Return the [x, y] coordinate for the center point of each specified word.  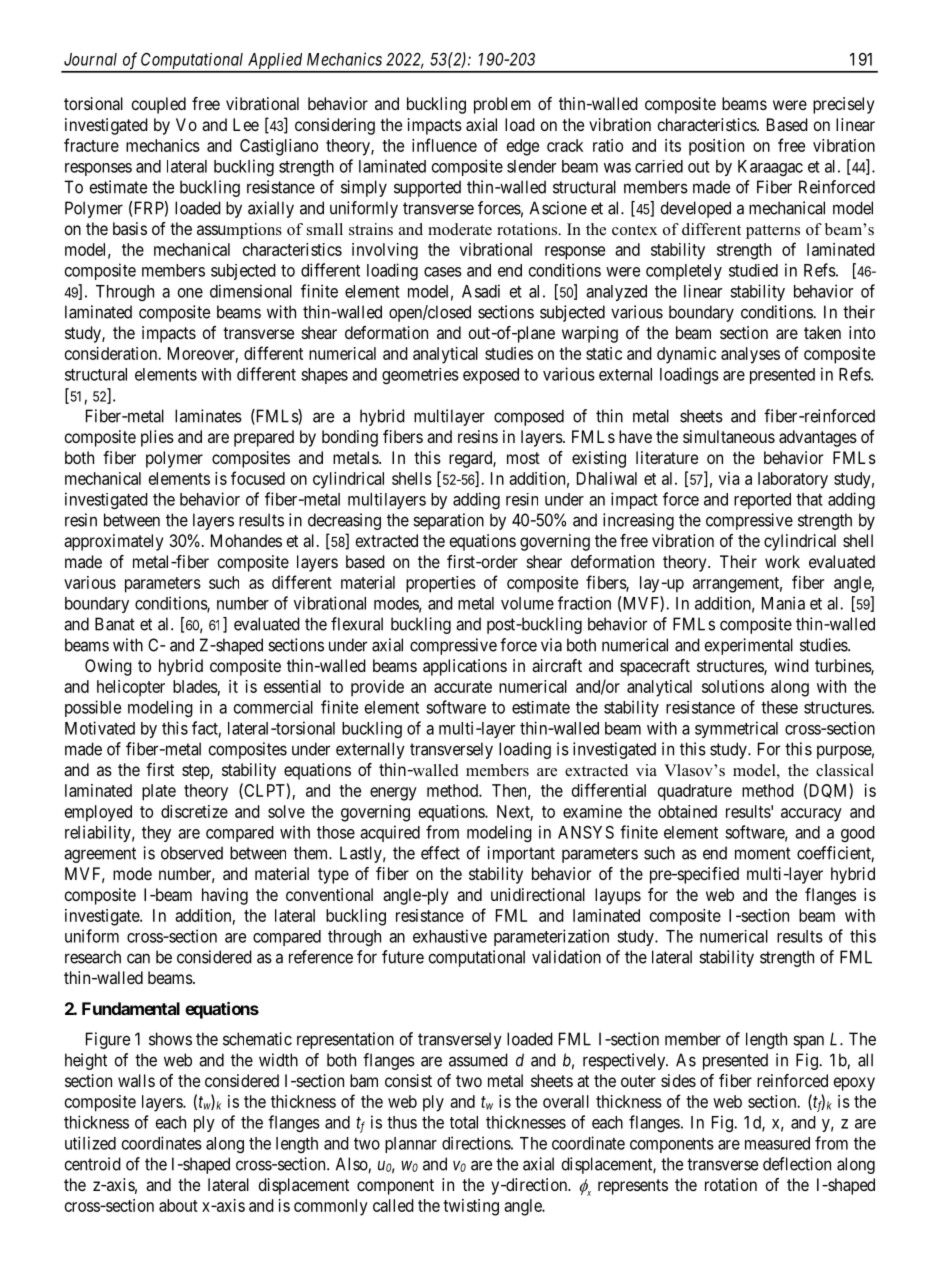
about [178, 1205]
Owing [108, 667]
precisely [843, 105]
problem [502, 105]
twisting [471, 1207]
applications [465, 667]
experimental [749, 646]
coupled [159, 105]
